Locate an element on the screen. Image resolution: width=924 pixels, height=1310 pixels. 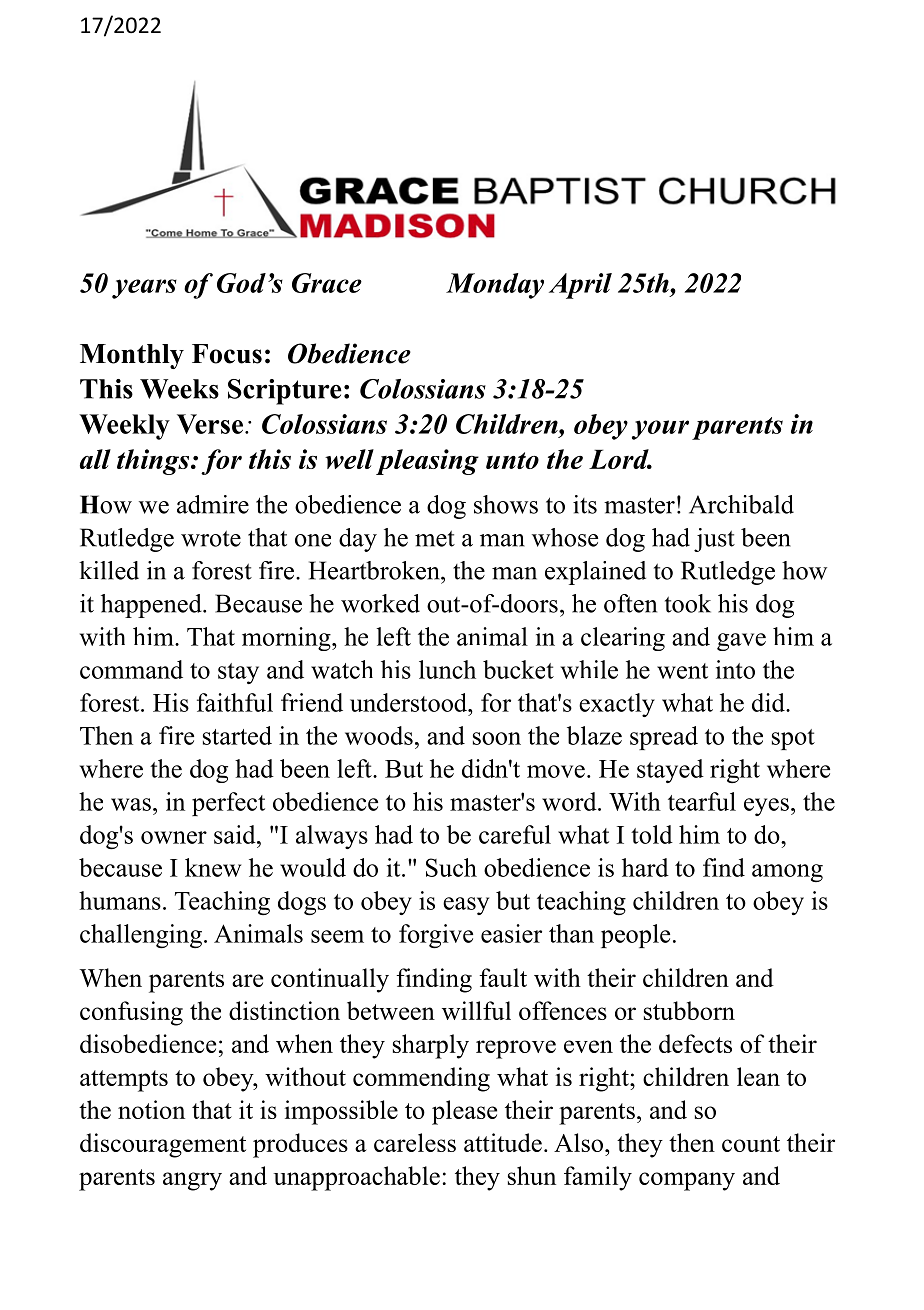
happened is located at coordinates (152, 606).
